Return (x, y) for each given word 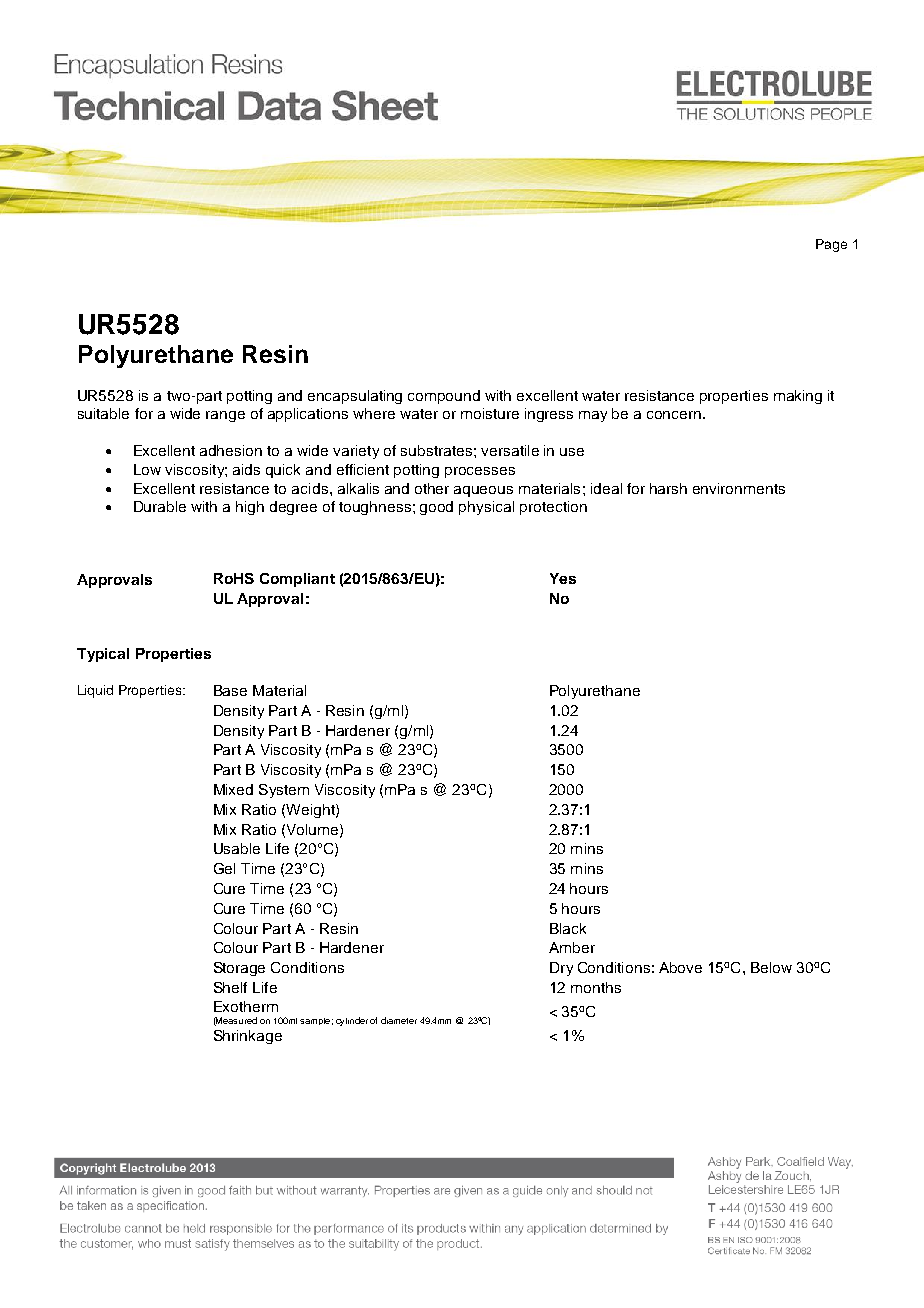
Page (831, 245)
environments (739, 488)
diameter (399, 1020)
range (225, 416)
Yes (563, 578)
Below (771, 967)
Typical (103, 655)
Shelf (230, 987)
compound (444, 397)
